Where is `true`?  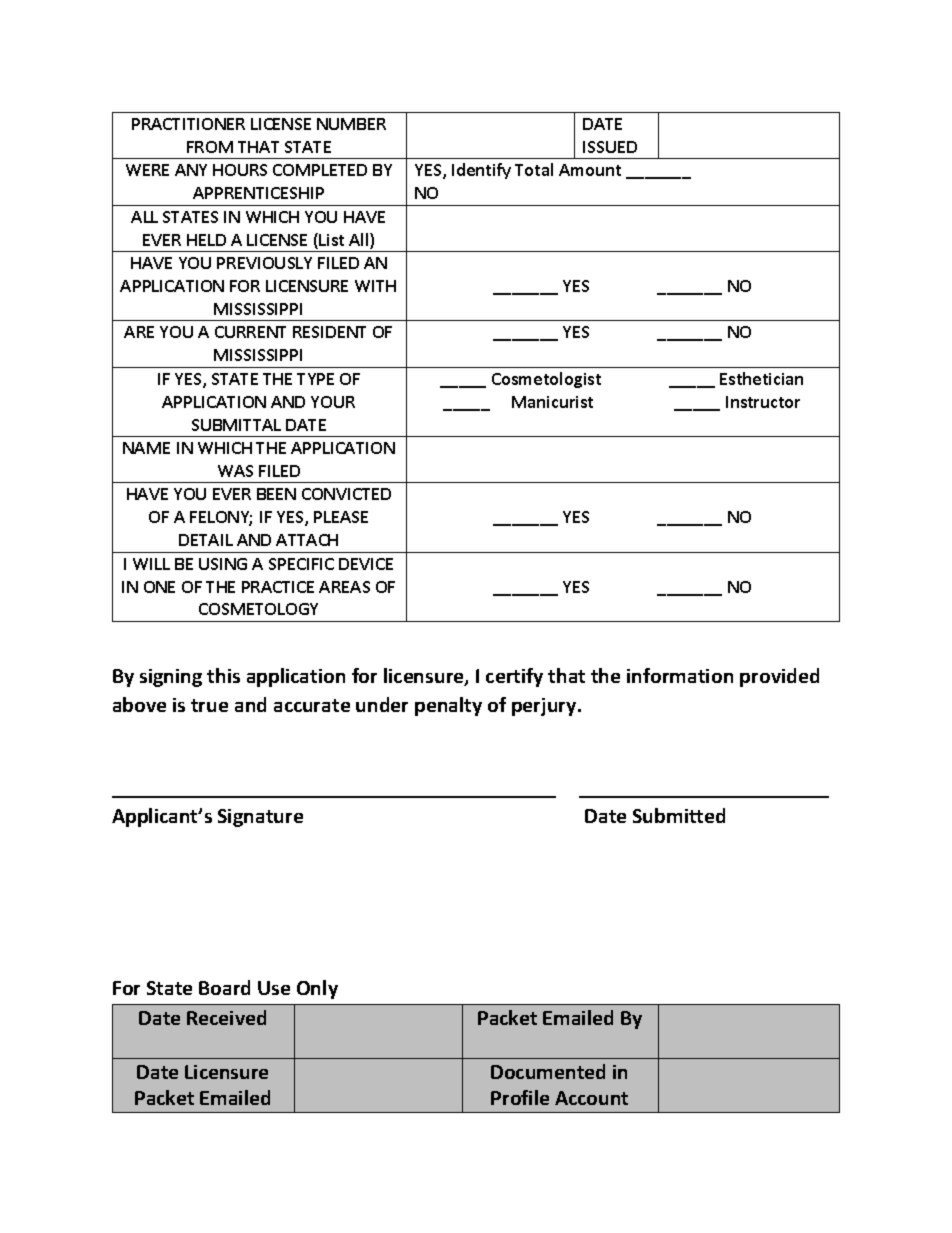 true is located at coordinates (209, 705).
